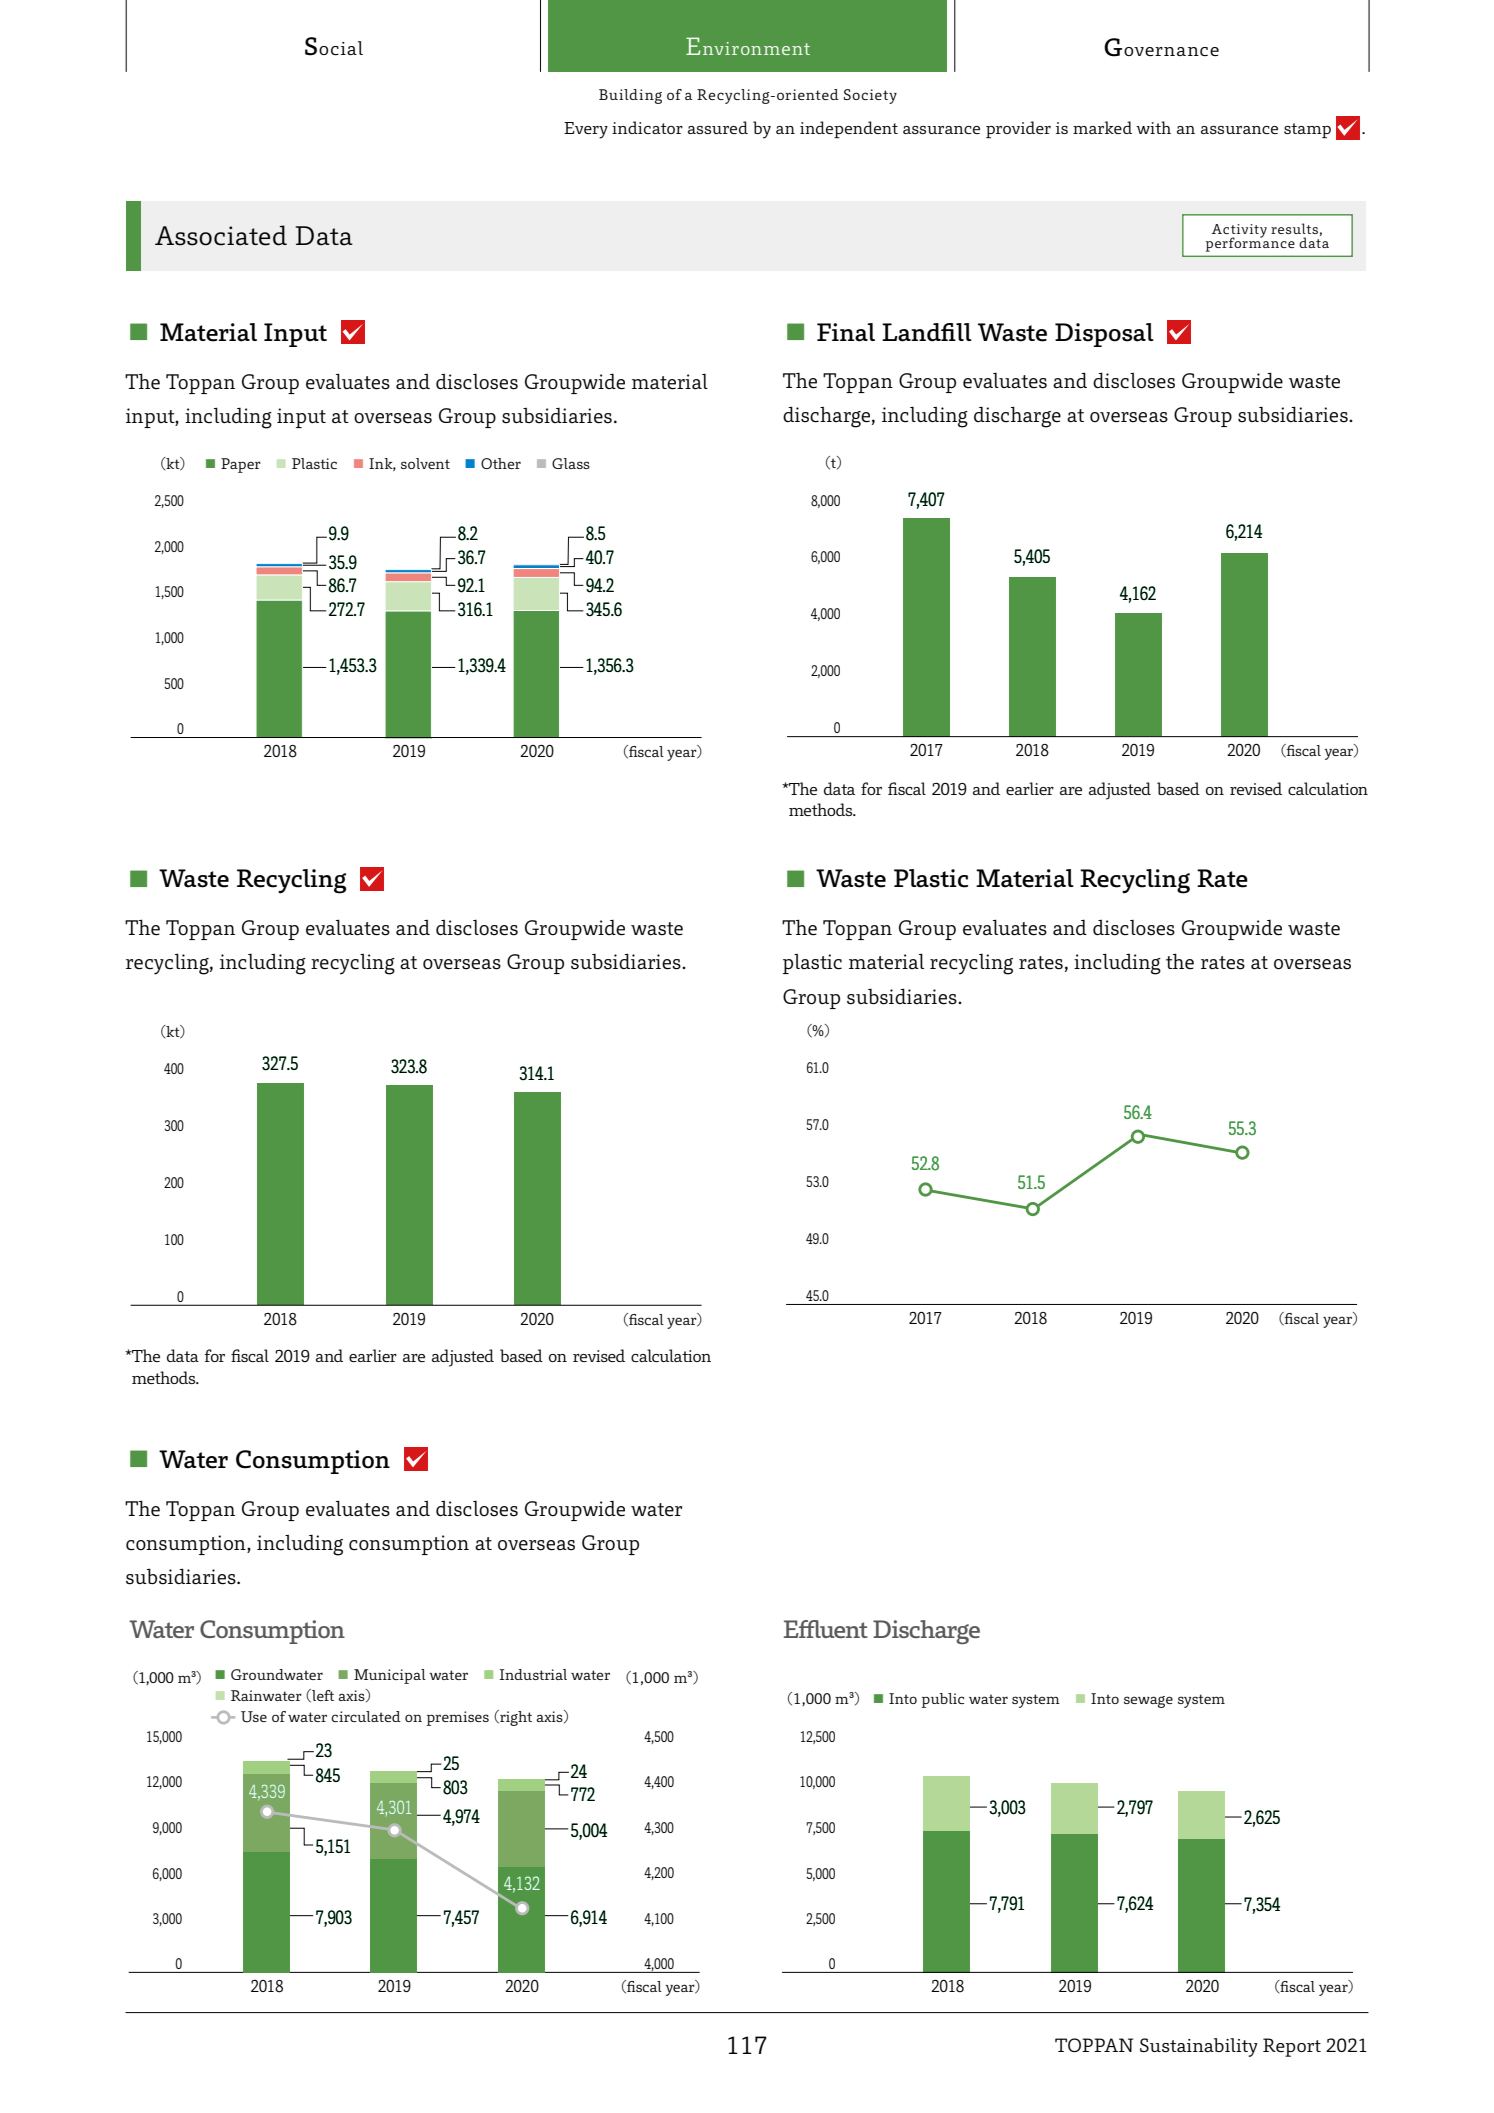 The image size is (1494, 2113). What do you see at coordinates (1148, 1702) in the image?
I see `sewage` at bounding box center [1148, 1702].
